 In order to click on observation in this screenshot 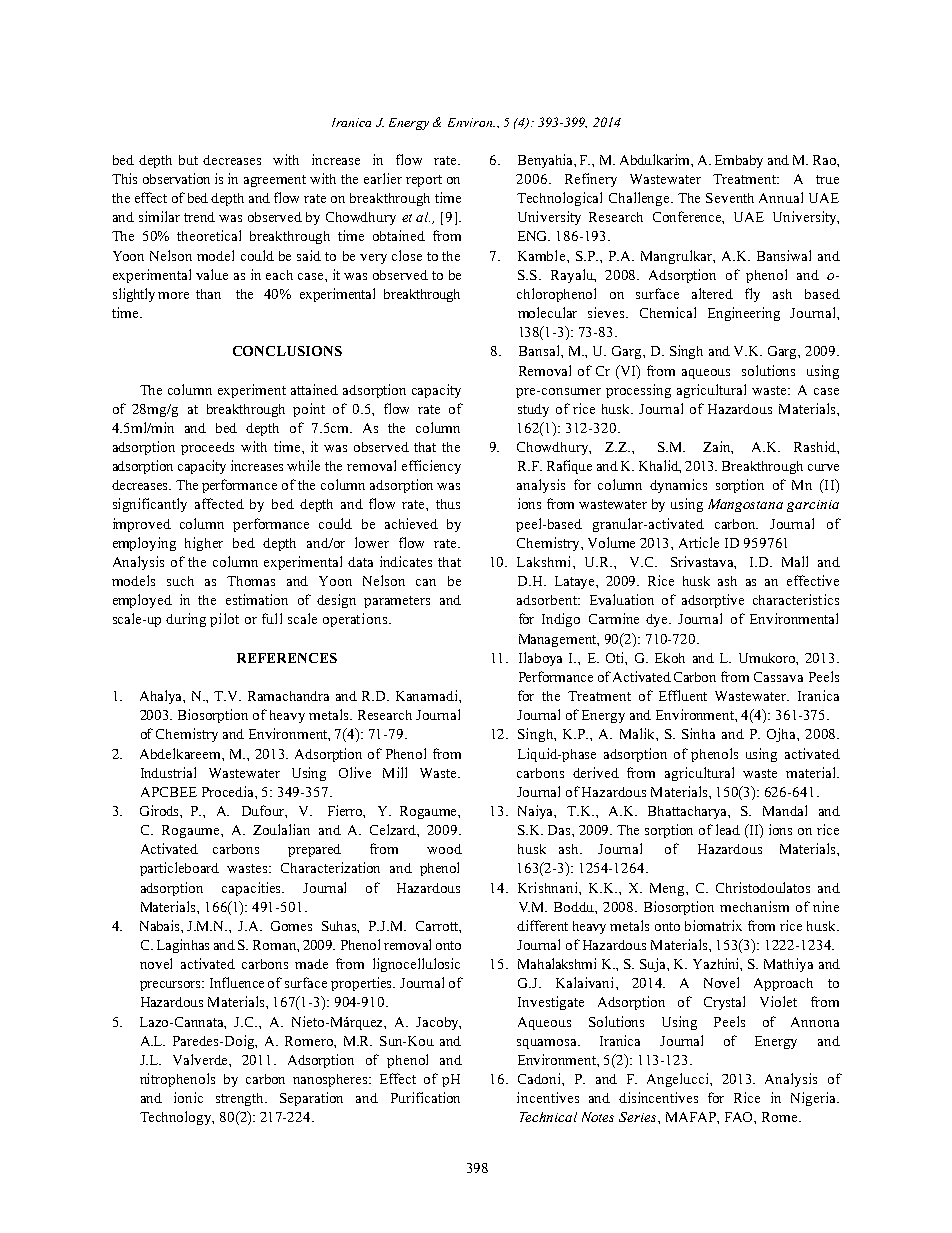, I will do `click(176, 178)`.
